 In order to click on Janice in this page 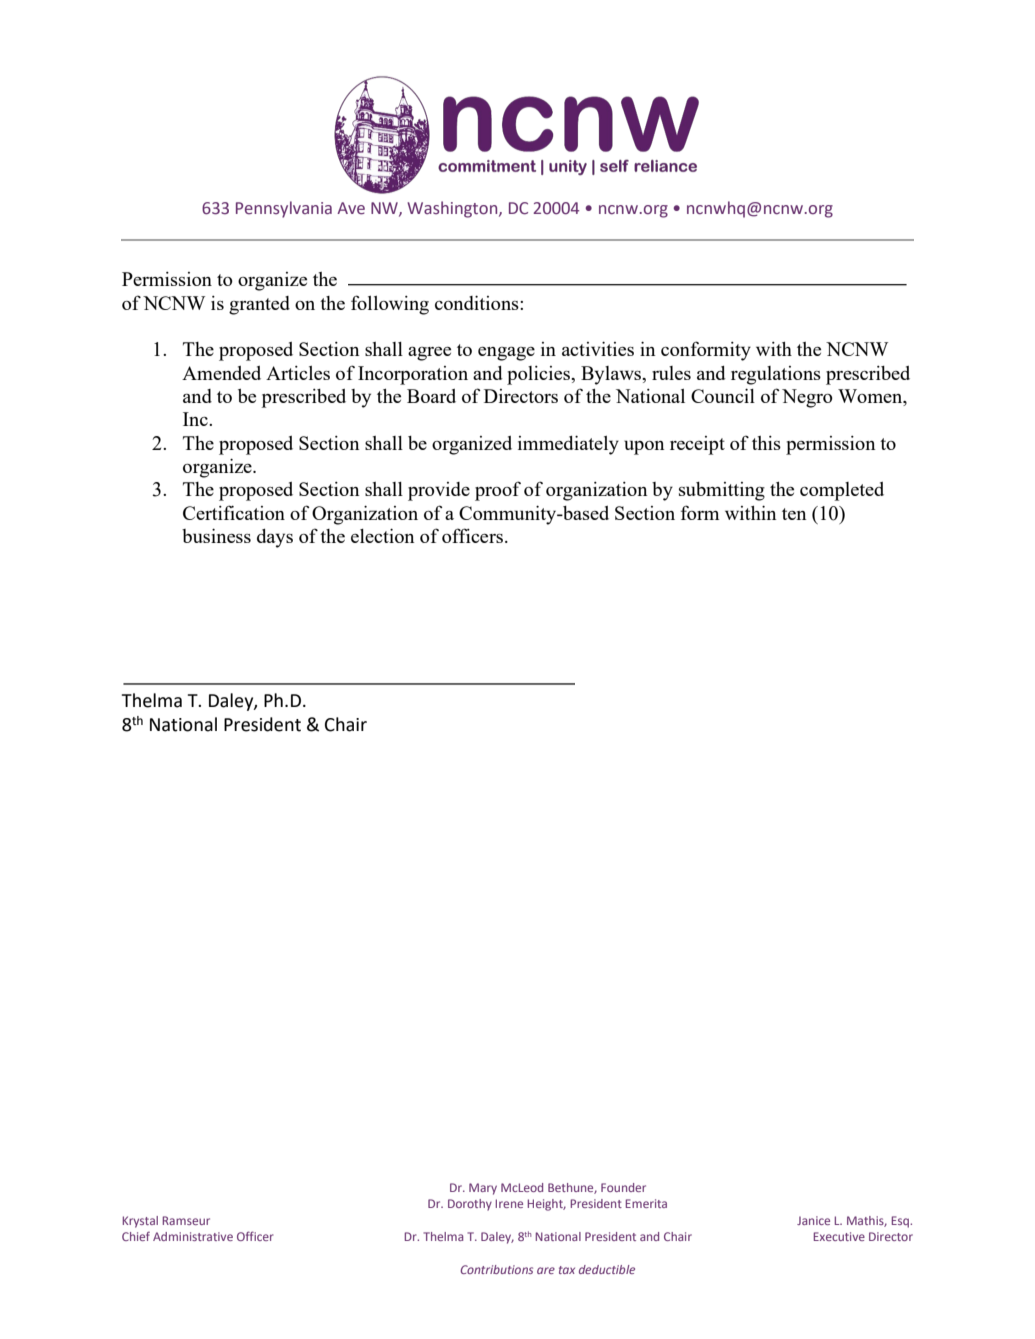, I will do `click(813, 1220)`.
